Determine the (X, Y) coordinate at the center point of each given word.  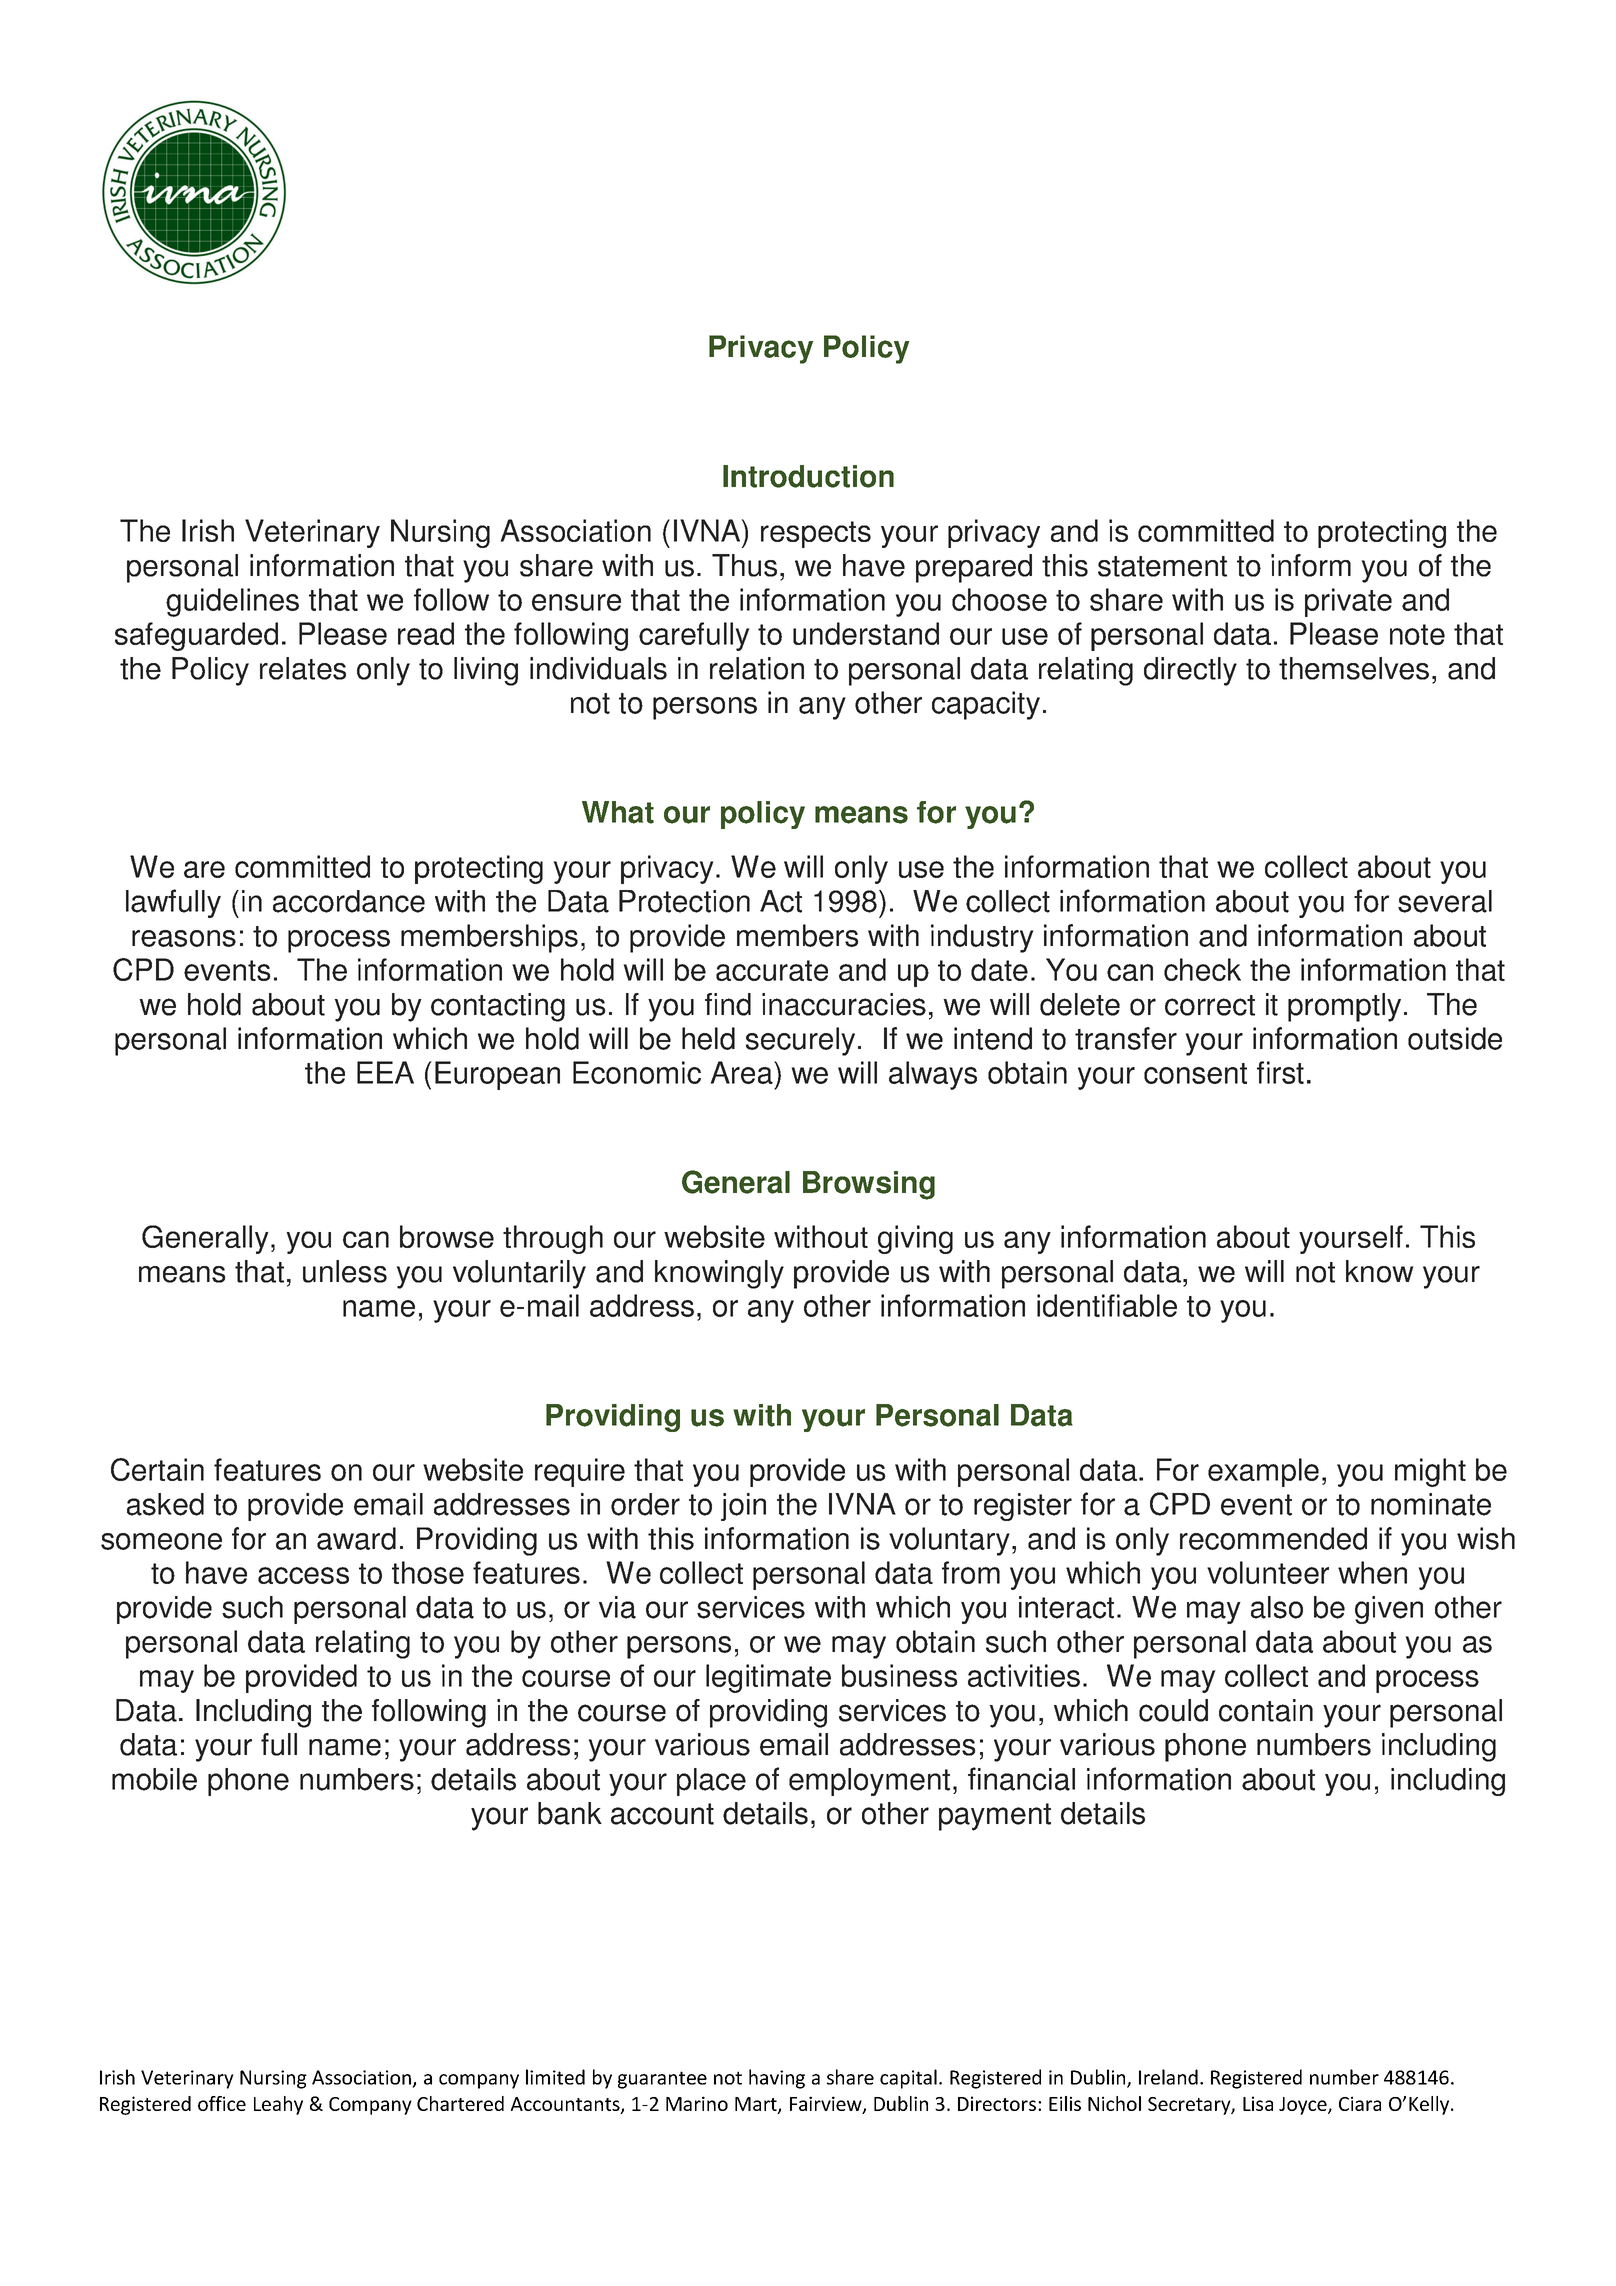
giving (915, 1239)
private (1348, 602)
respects (816, 534)
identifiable (1107, 1305)
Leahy (278, 2105)
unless (345, 1271)
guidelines (232, 602)
